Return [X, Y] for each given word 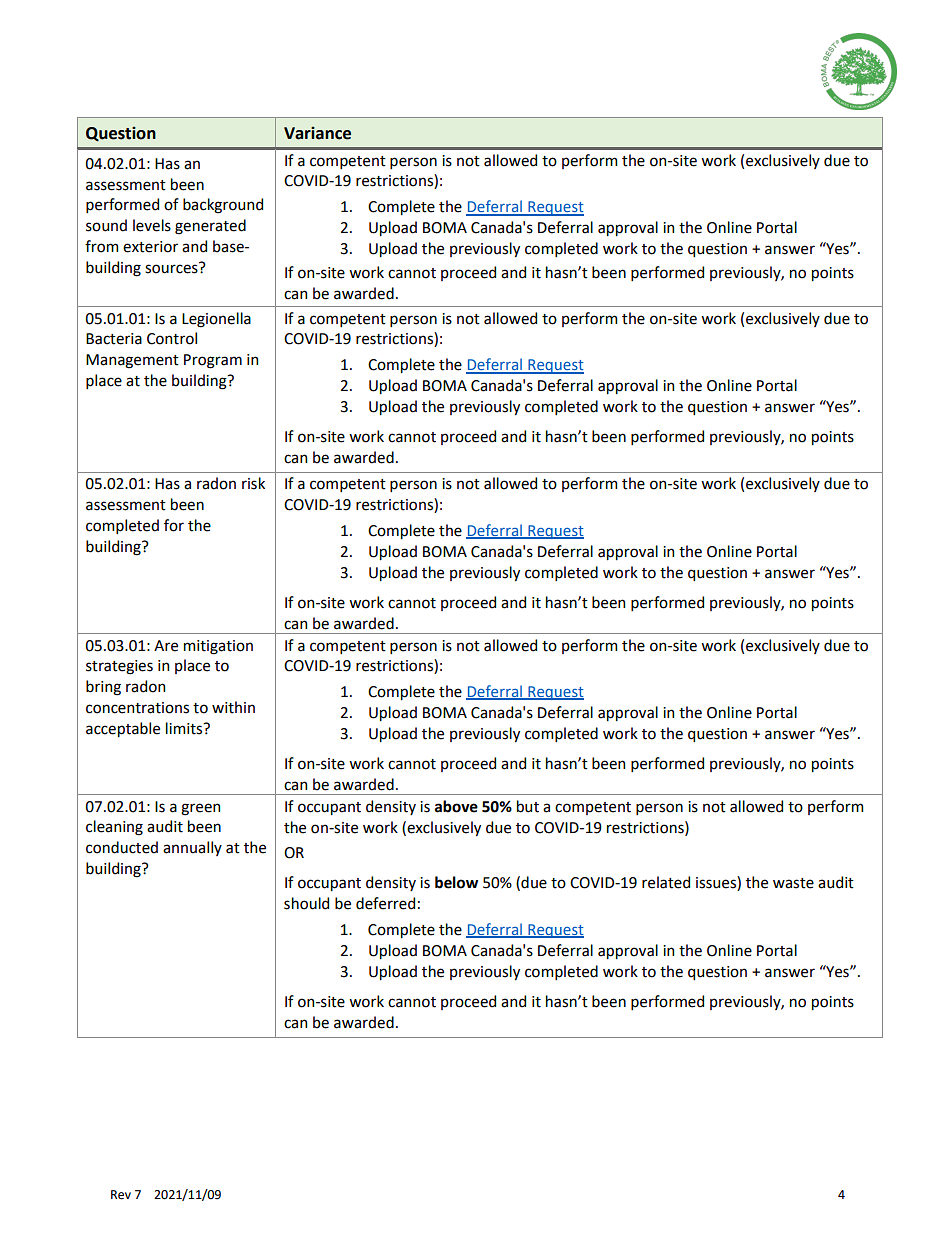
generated [210, 227]
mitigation [218, 647]
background [223, 206]
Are [166, 646]
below [456, 882]
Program [213, 361]
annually [192, 848]
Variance [317, 133]
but [528, 806]
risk [253, 483]
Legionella [216, 320]
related [666, 882]
